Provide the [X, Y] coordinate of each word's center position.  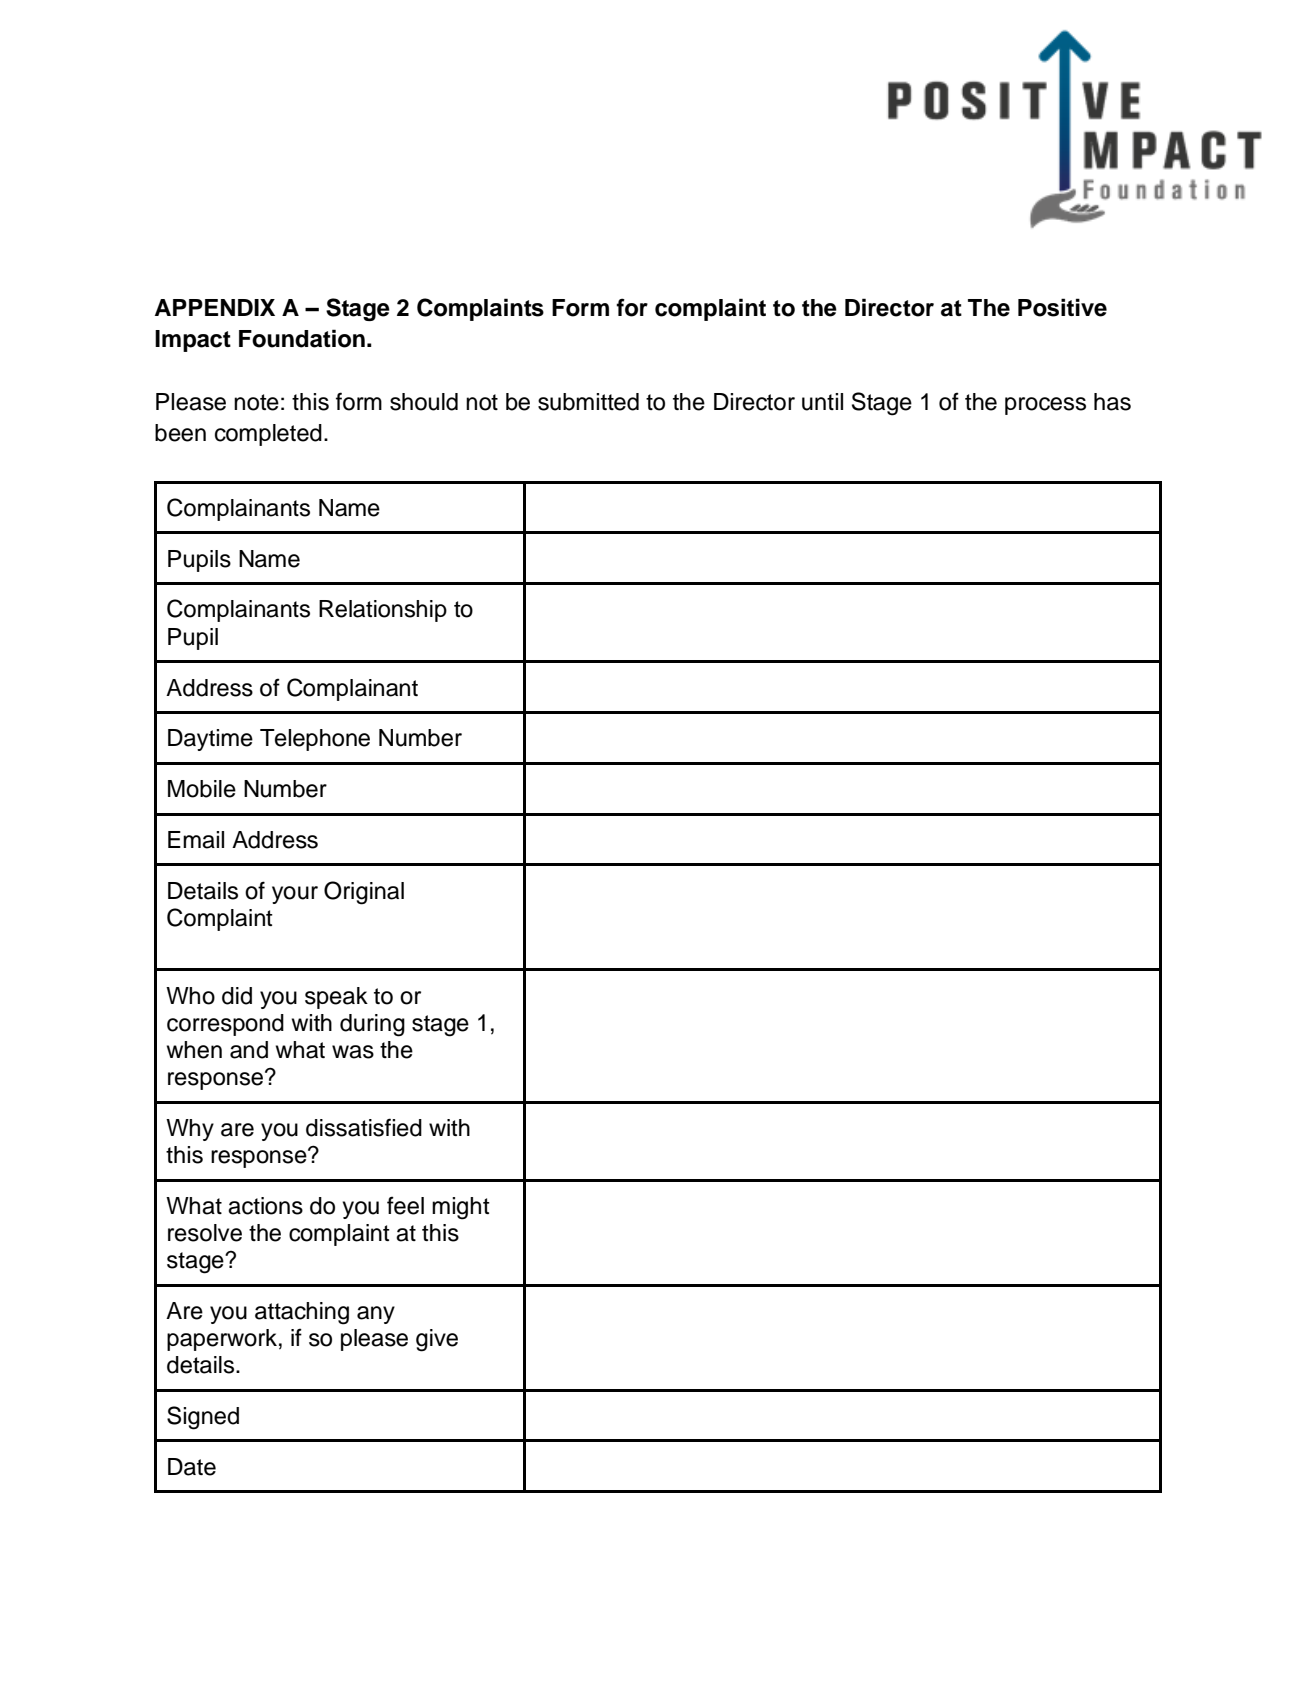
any [376, 1315]
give [437, 1340]
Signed [203, 1418]
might [461, 1208]
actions [265, 1206]
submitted [588, 402]
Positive [1062, 307]
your [295, 895]
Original [364, 893]
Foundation [302, 338]
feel [405, 1205]
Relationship [383, 611]
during [372, 1025]
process [1045, 406]
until [822, 402]
